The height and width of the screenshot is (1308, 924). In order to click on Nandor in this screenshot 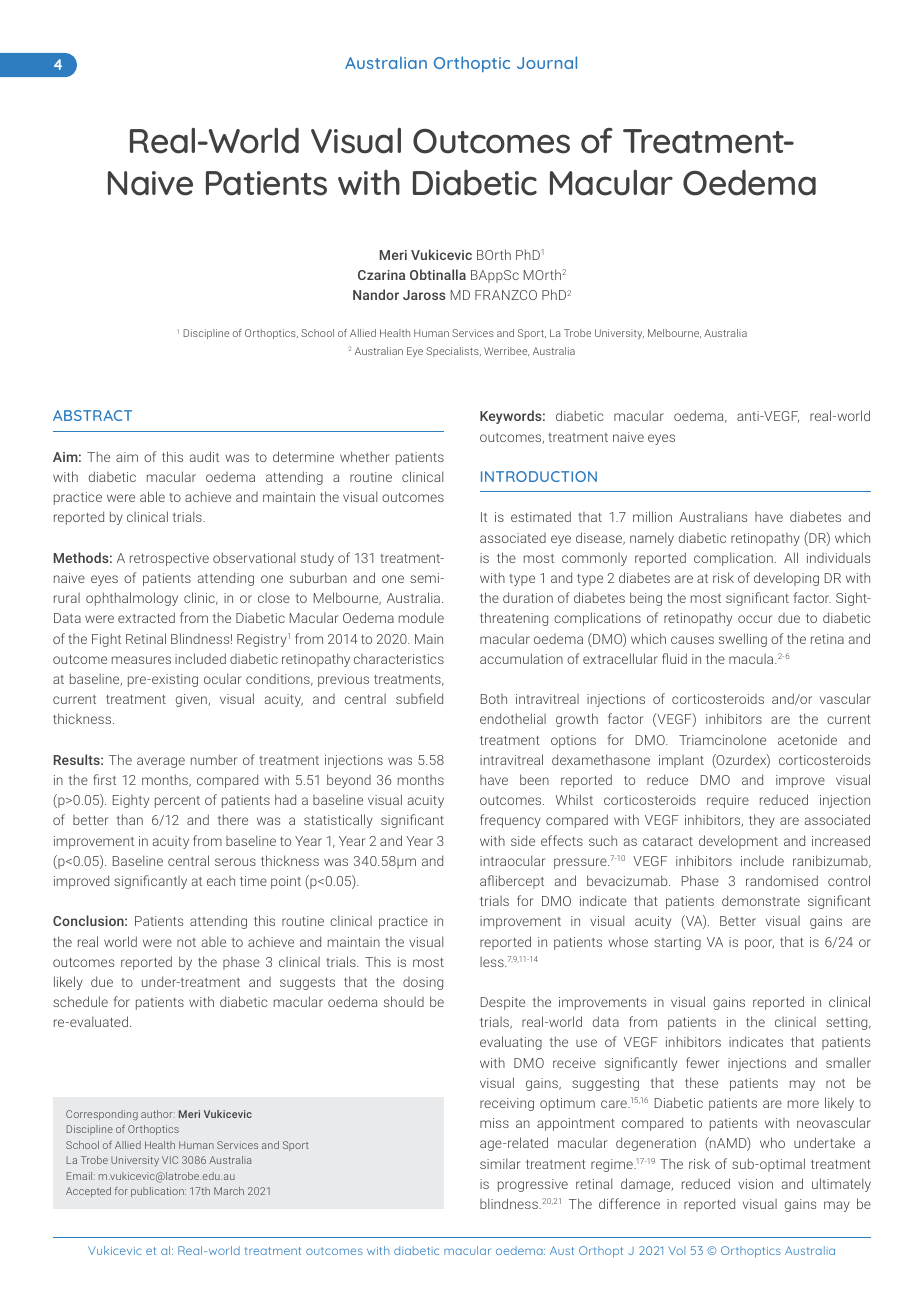, I will do `click(376, 294)`.
